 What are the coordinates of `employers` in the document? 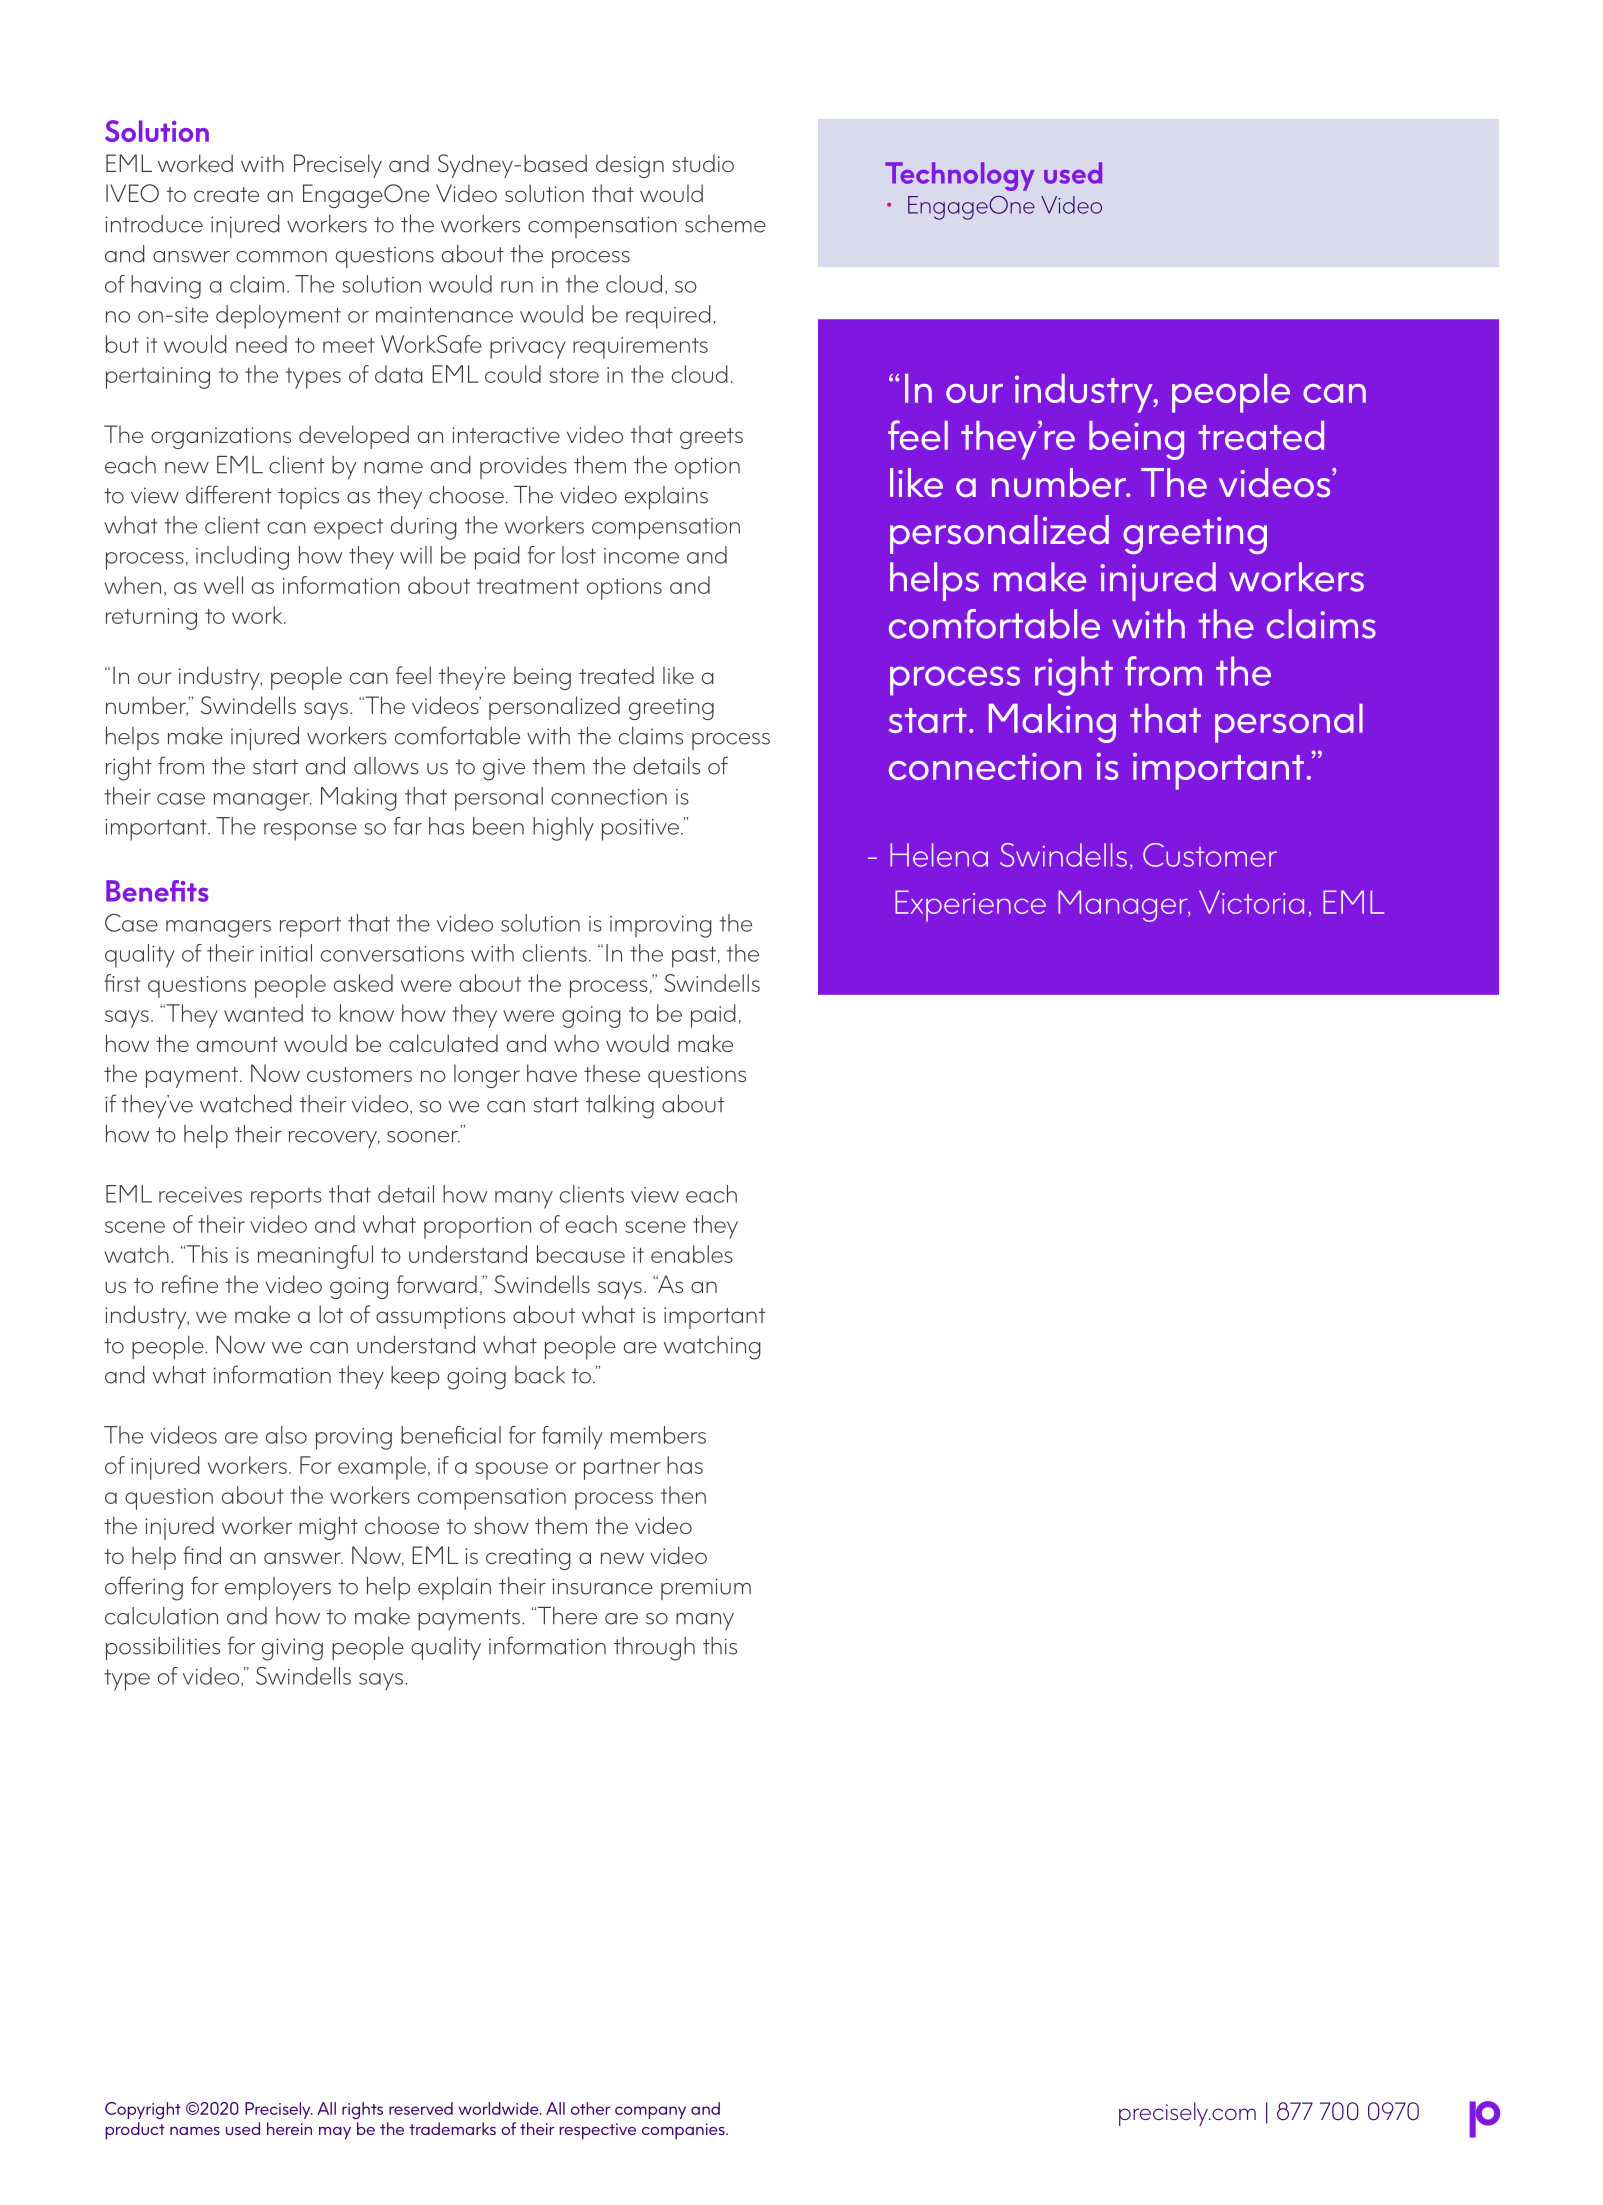 It's located at (278, 1588).
